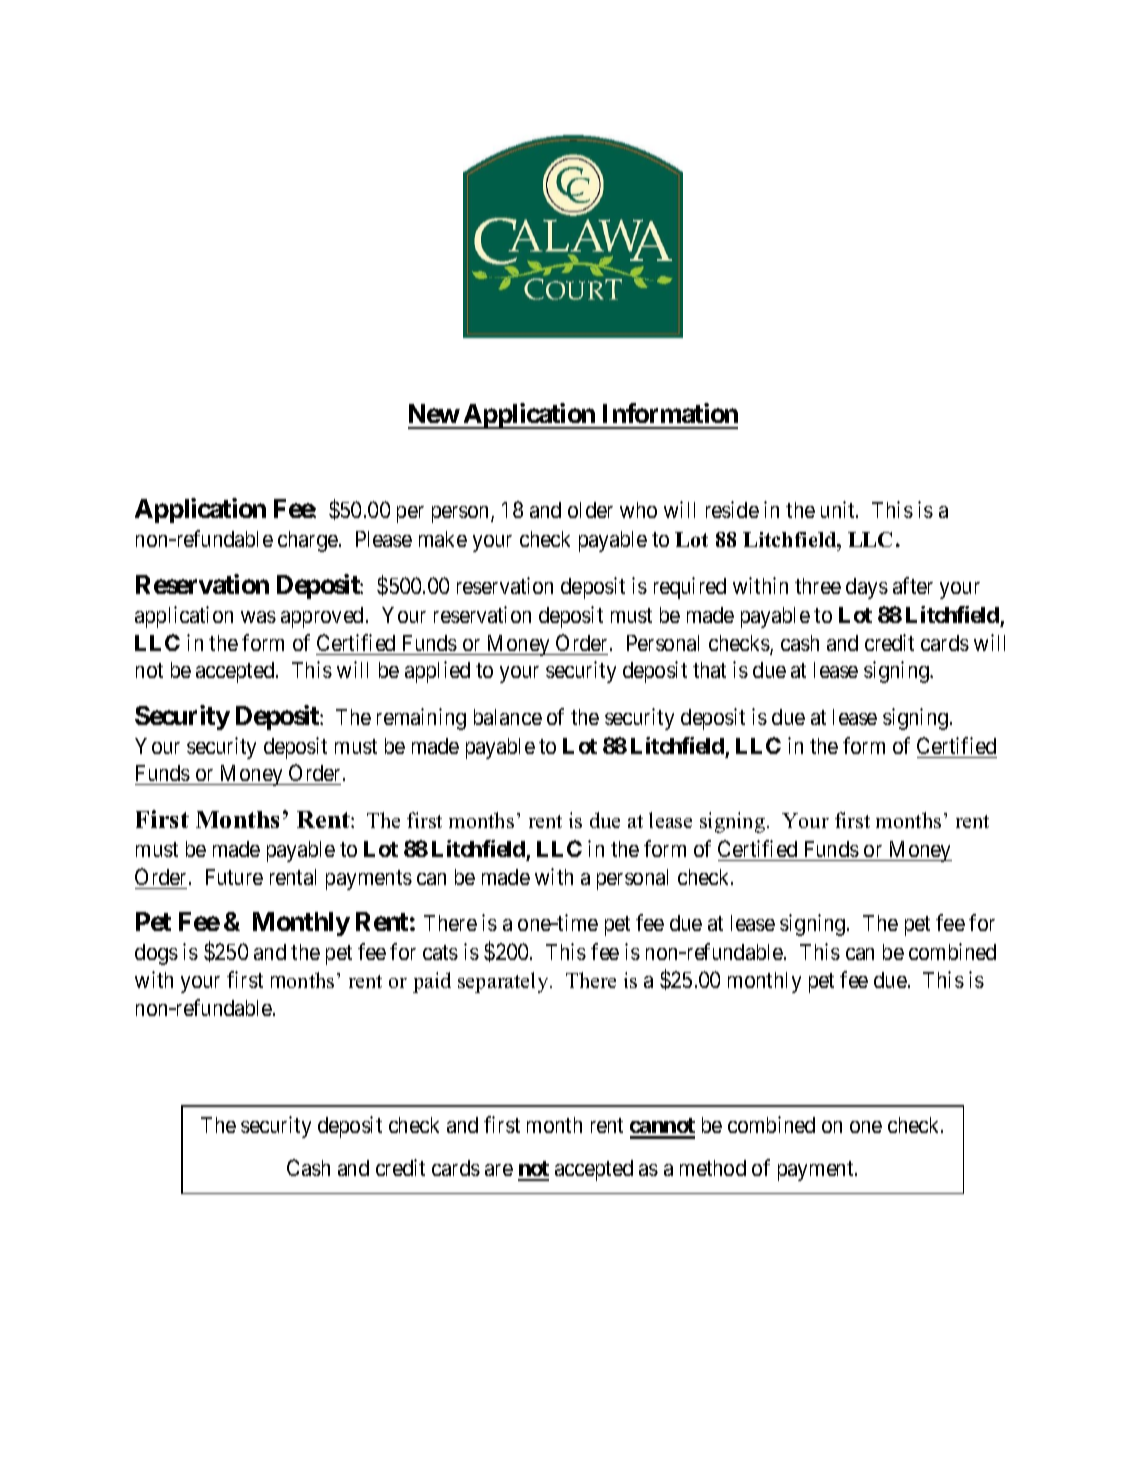 This page has height=1483, width=1146. What do you see at coordinates (432, 982) in the page?
I see `paid` at bounding box center [432, 982].
